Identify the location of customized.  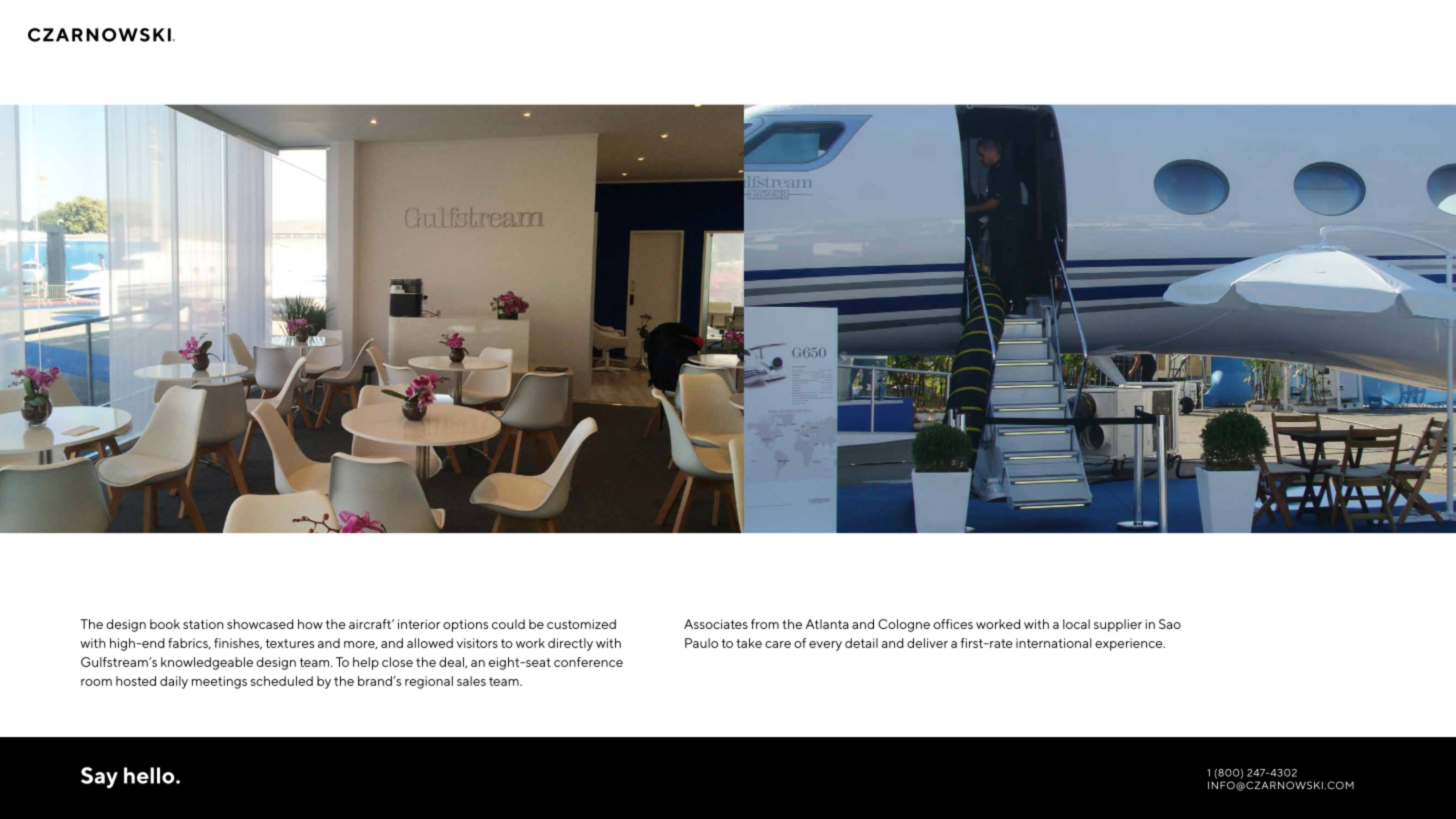
(581, 624).
